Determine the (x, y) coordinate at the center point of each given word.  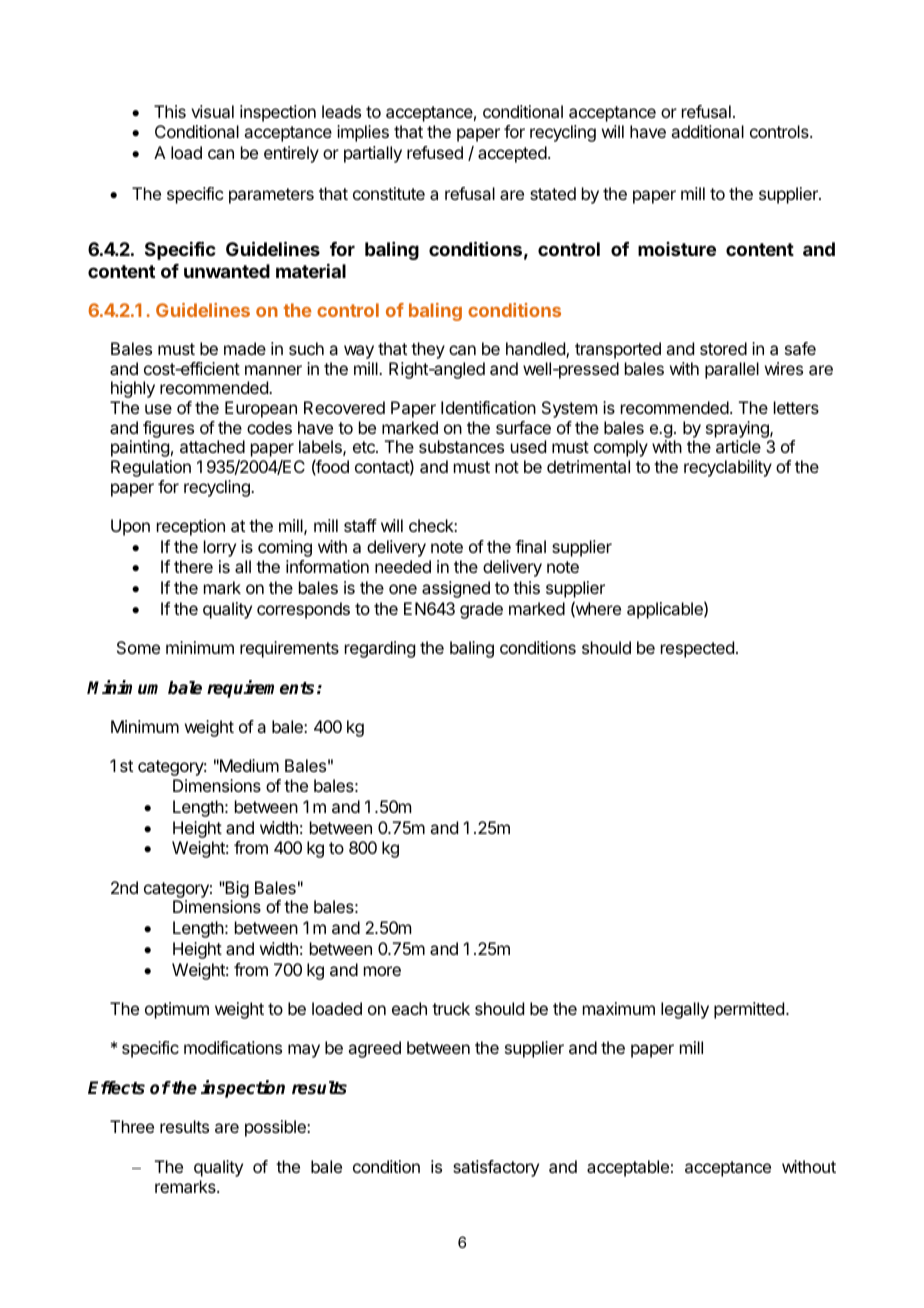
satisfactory (496, 1168)
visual (212, 111)
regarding (380, 649)
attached (212, 446)
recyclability (728, 468)
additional (707, 131)
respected (697, 649)
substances (461, 446)
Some (138, 647)
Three (132, 1126)
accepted (512, 154)
